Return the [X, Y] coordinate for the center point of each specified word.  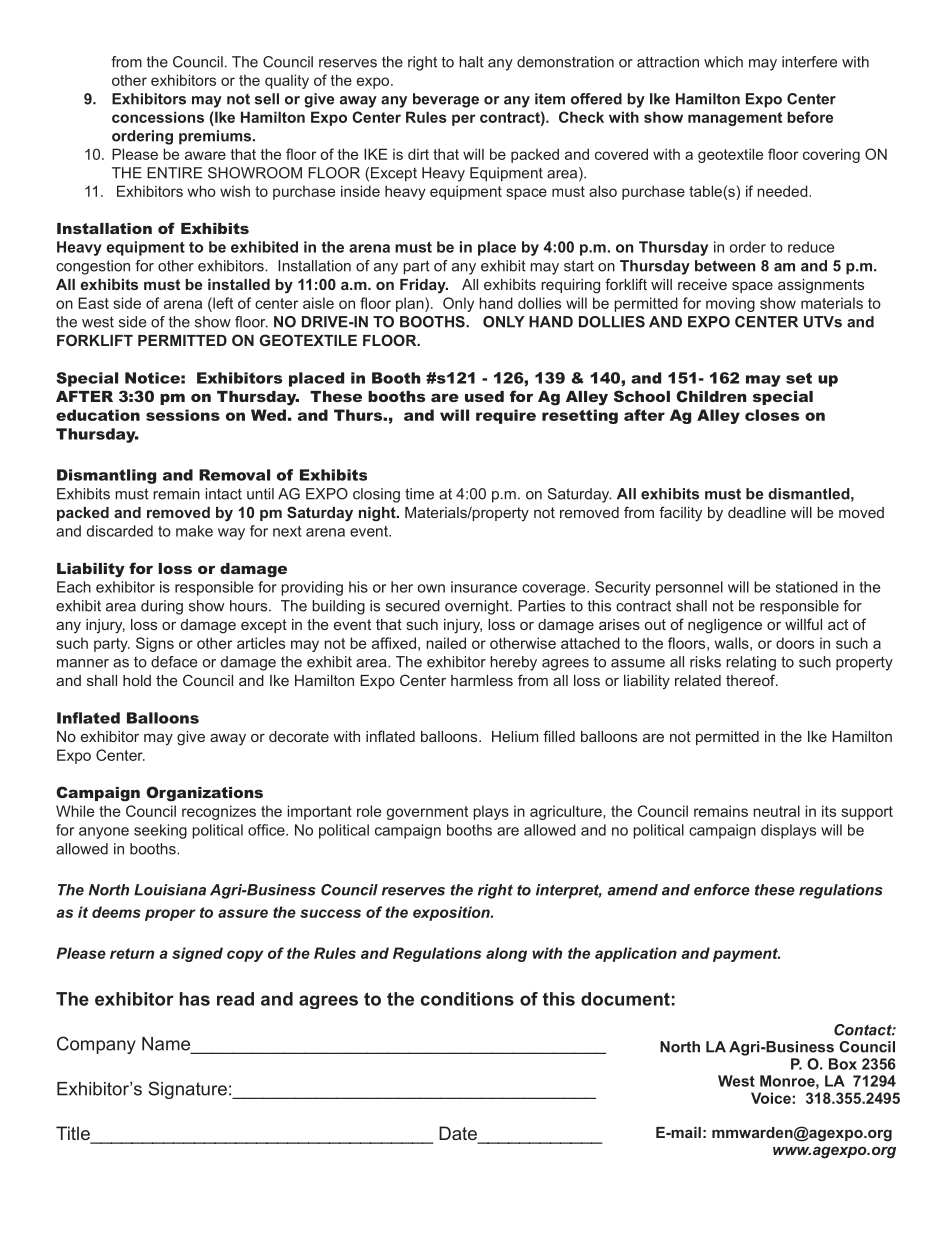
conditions [467, 999]
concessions [158, 117]
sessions [183, 415]
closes [772, 415]
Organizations [204, 794]
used [484, 396]
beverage [446, 100]
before [810, 117]
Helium [515, 736]
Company [96, 1045]
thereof [751, 680]
